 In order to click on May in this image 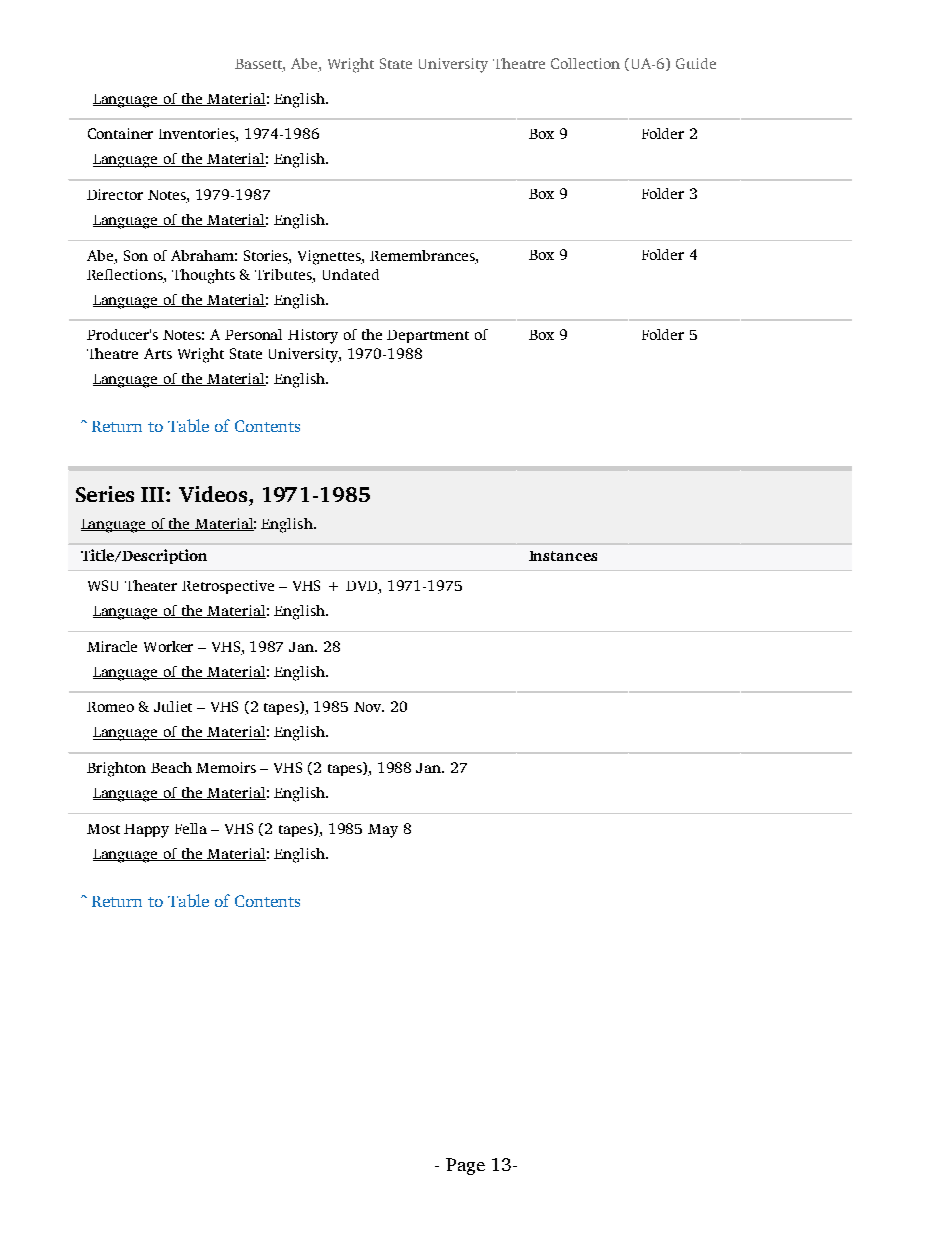, I will do `click(383, 831)`.
